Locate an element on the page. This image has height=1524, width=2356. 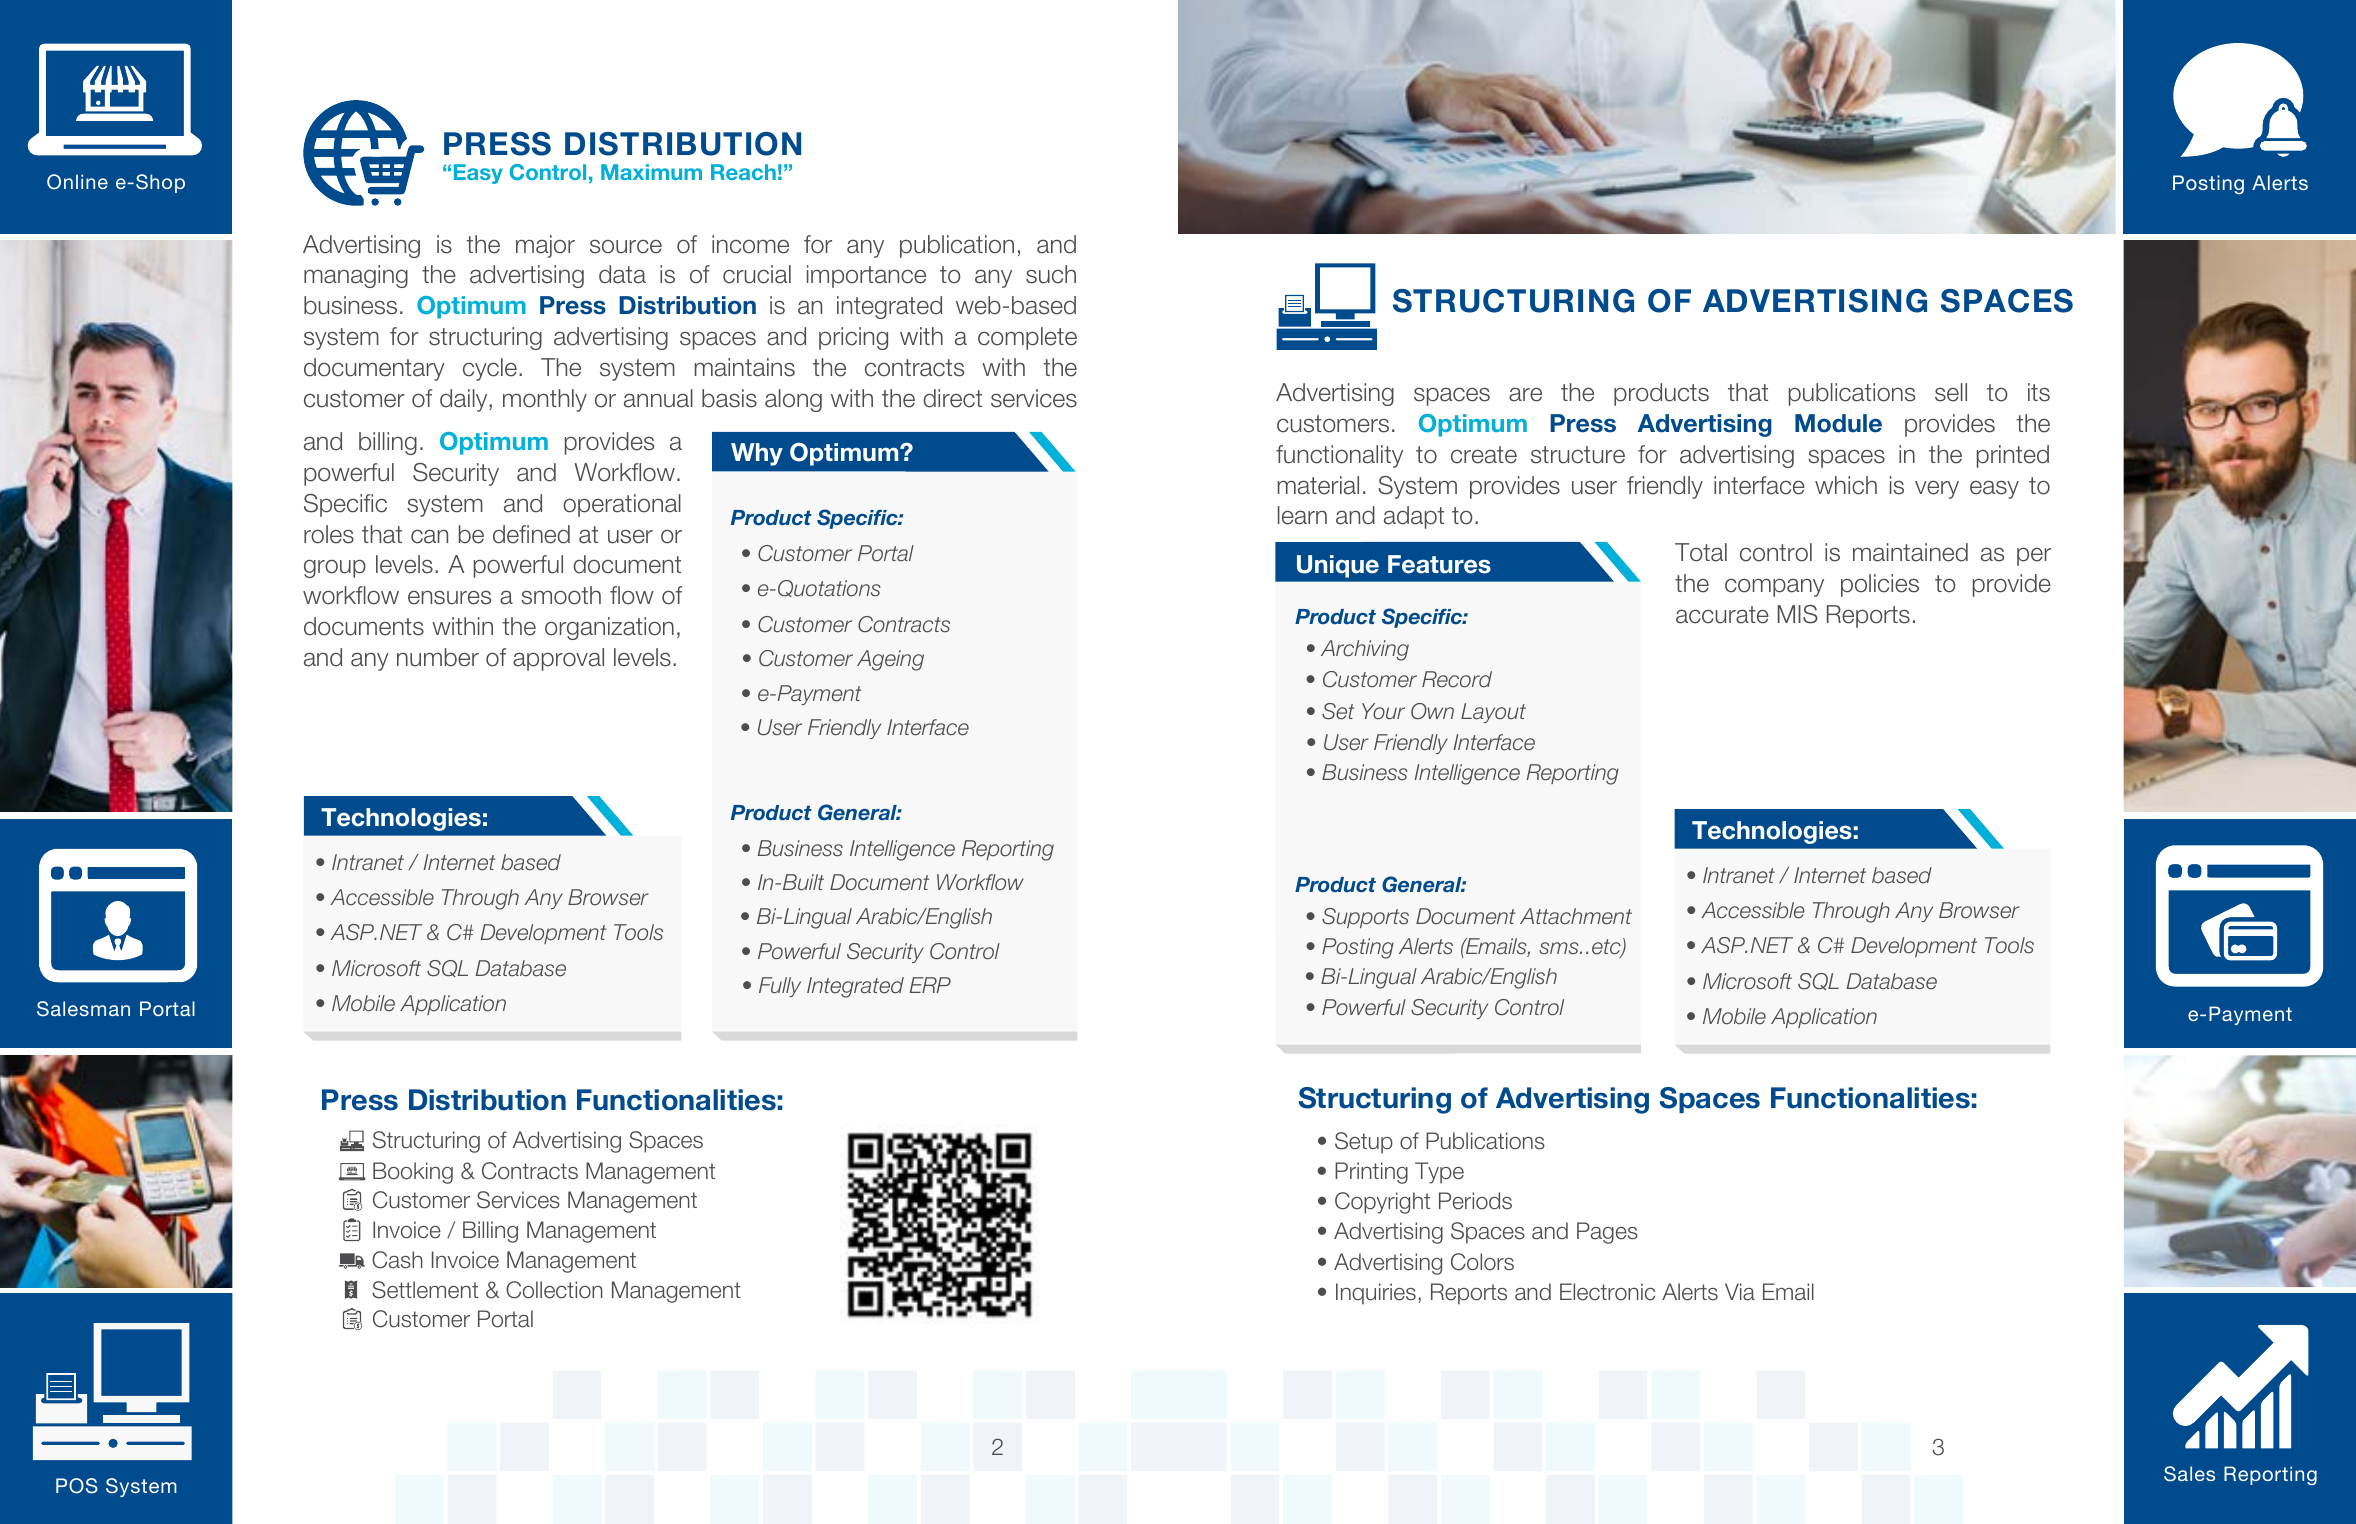
such is located at coordinates (1051, 274).
